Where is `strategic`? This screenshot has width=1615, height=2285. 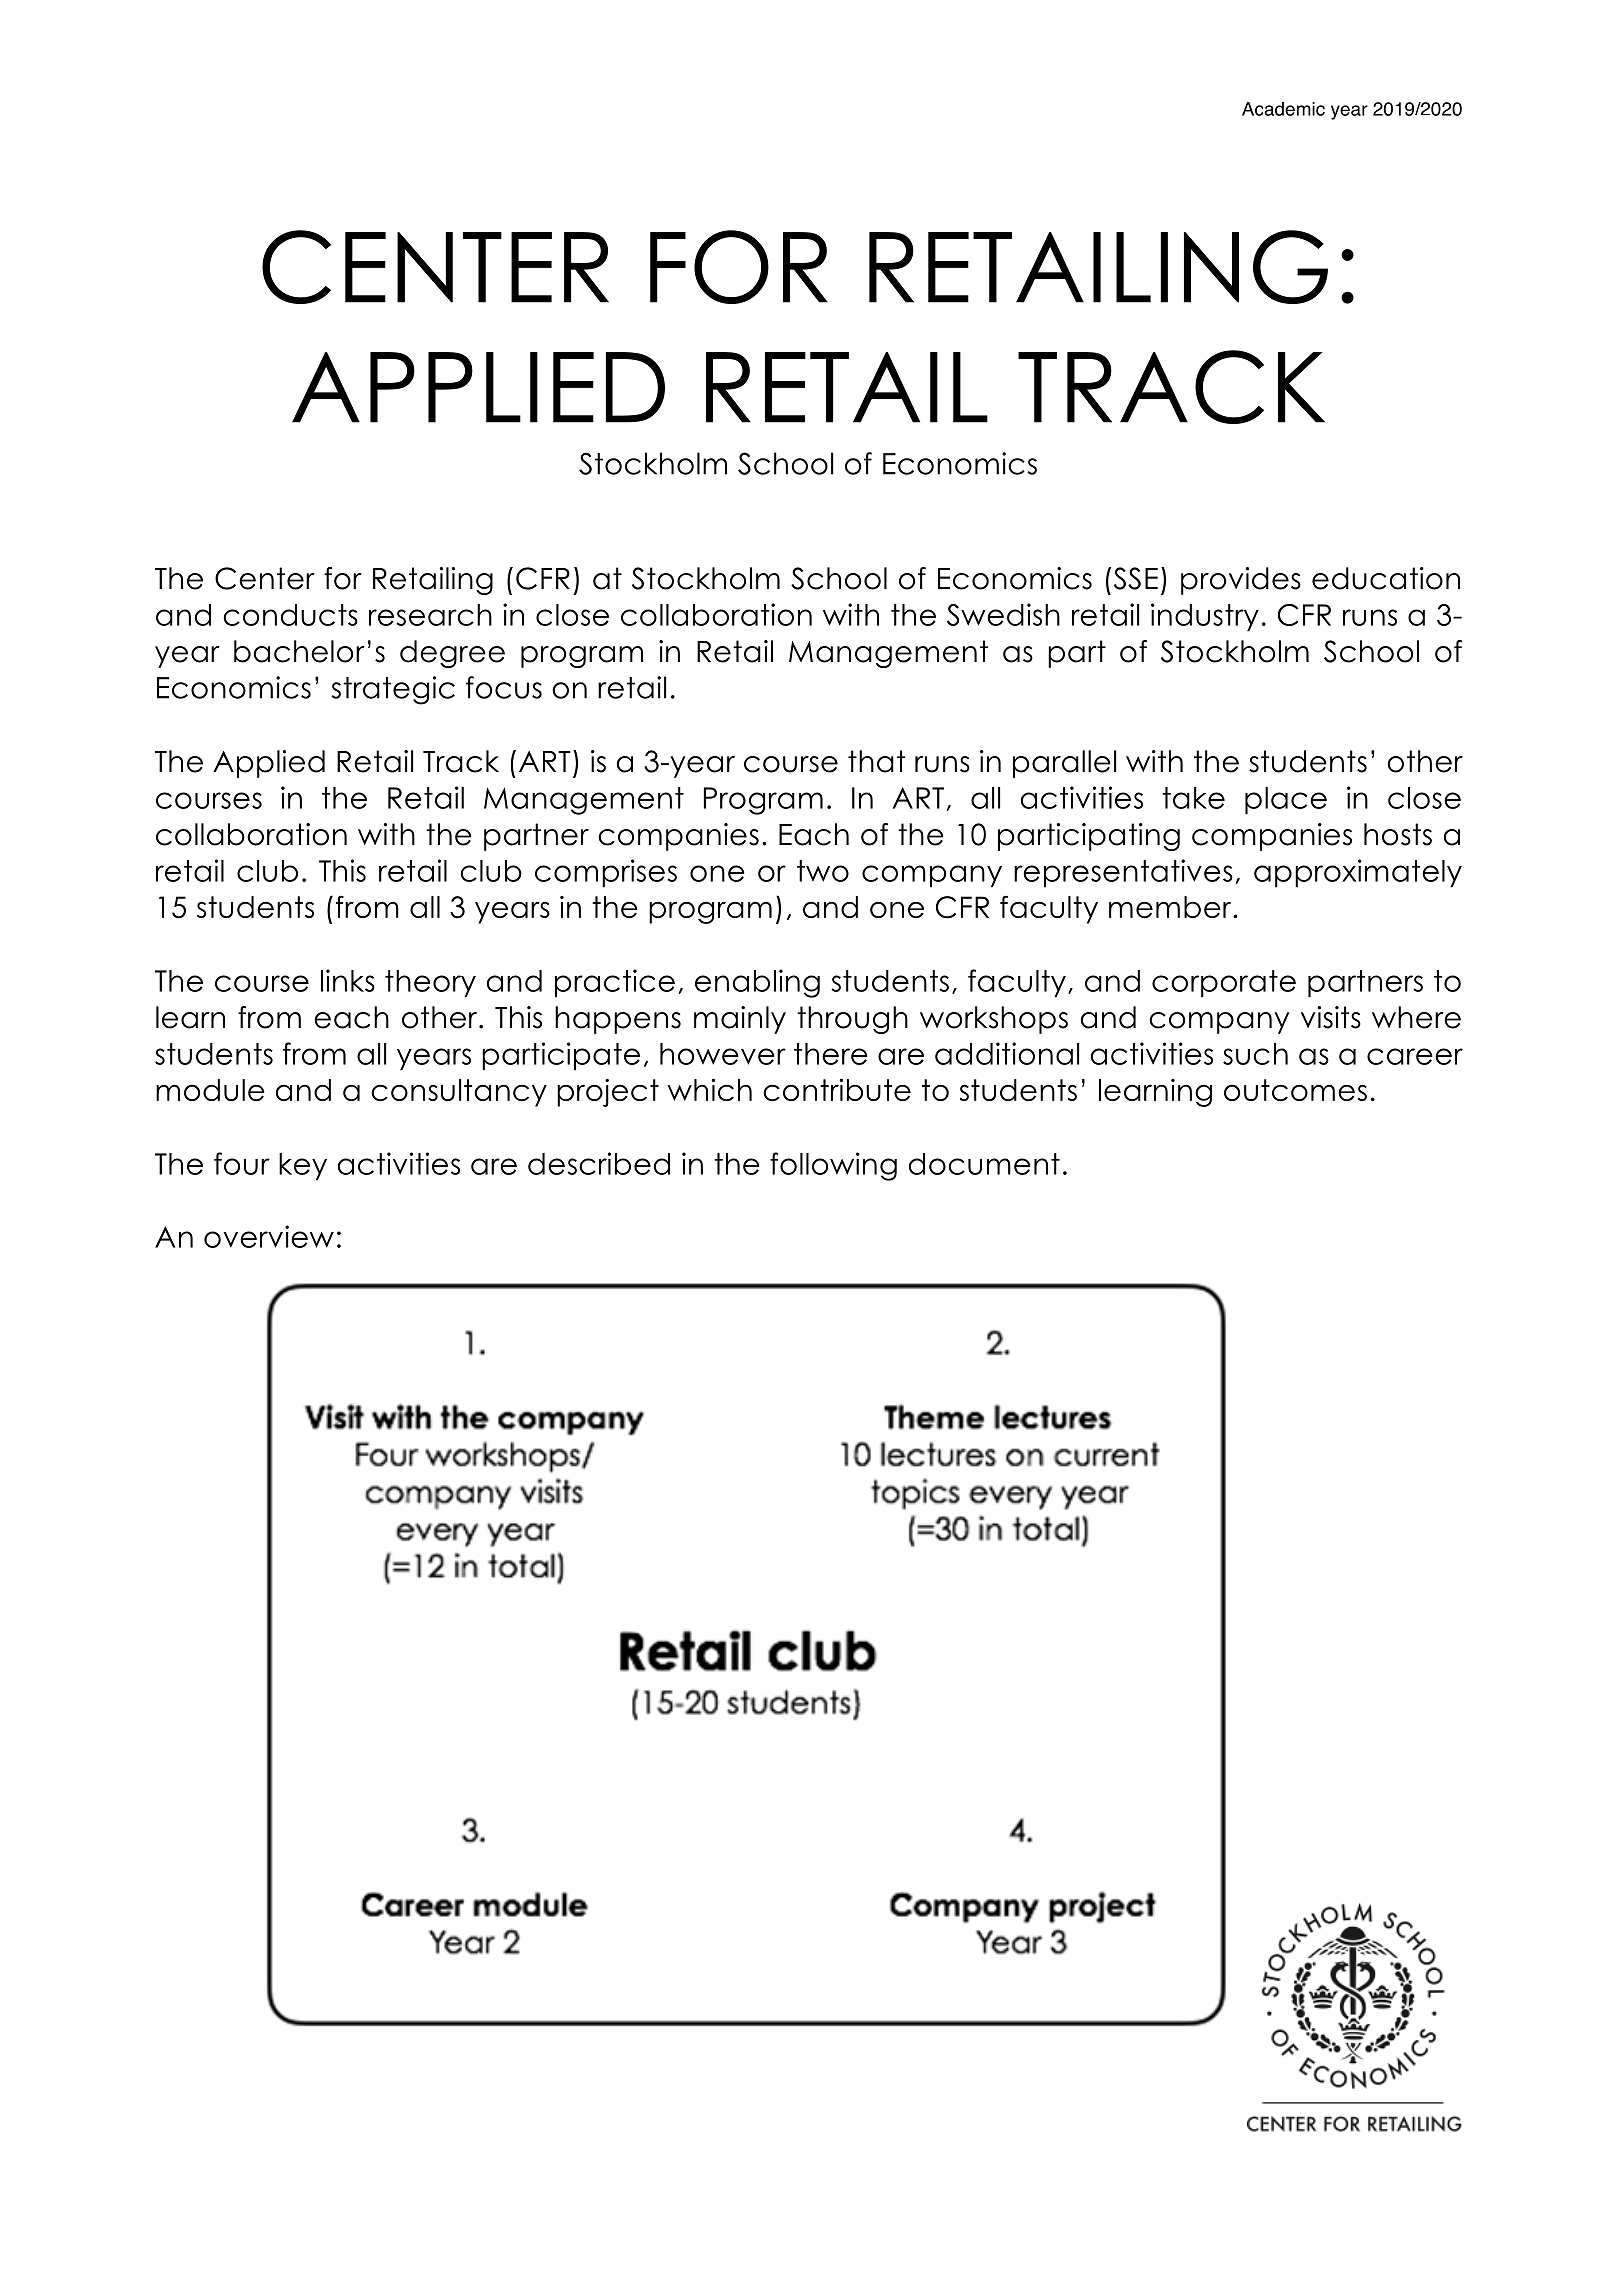 strategic is located at coordinates (393, 690).
